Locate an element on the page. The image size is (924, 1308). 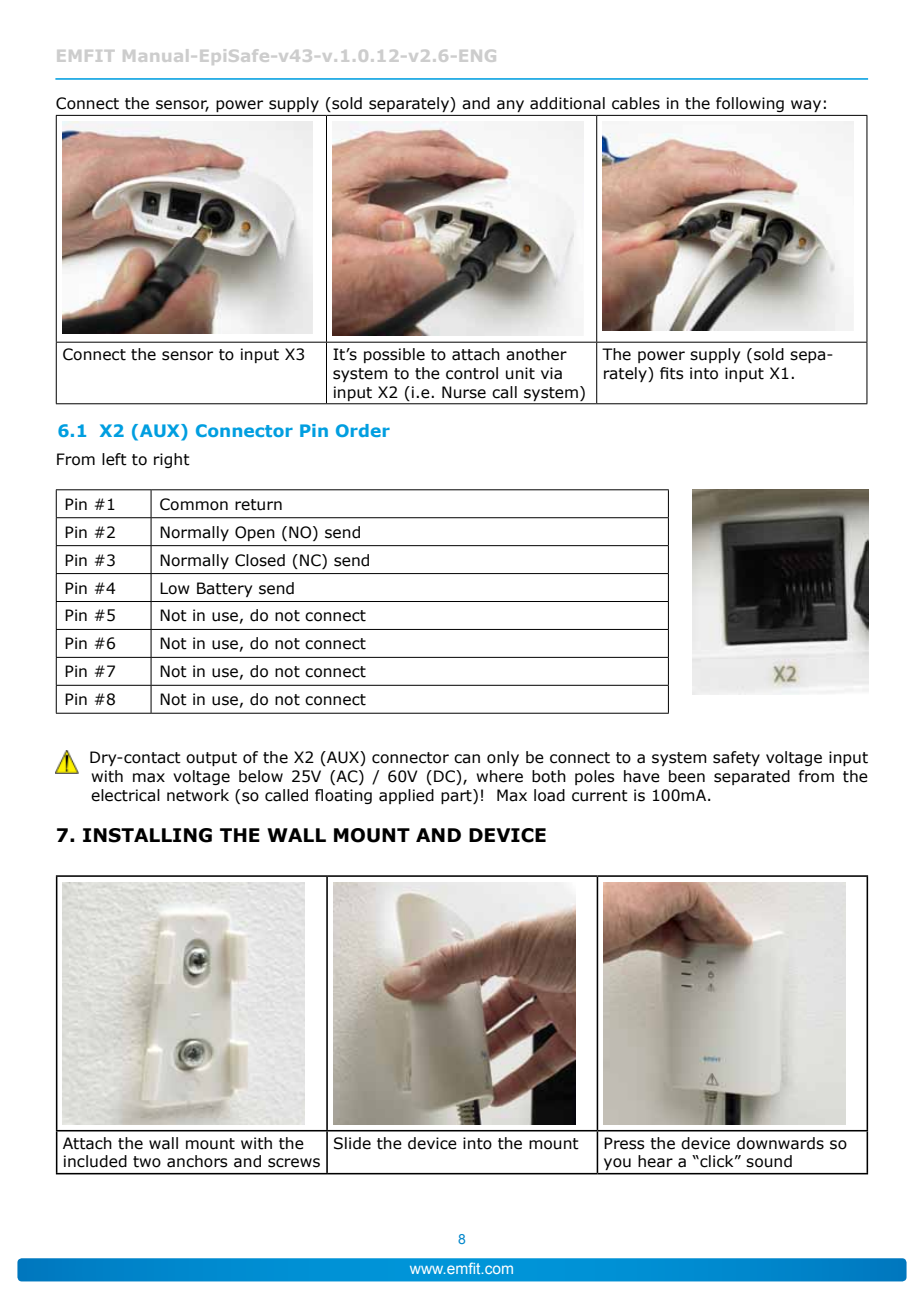
included is located at coordinates (95, 1161).
